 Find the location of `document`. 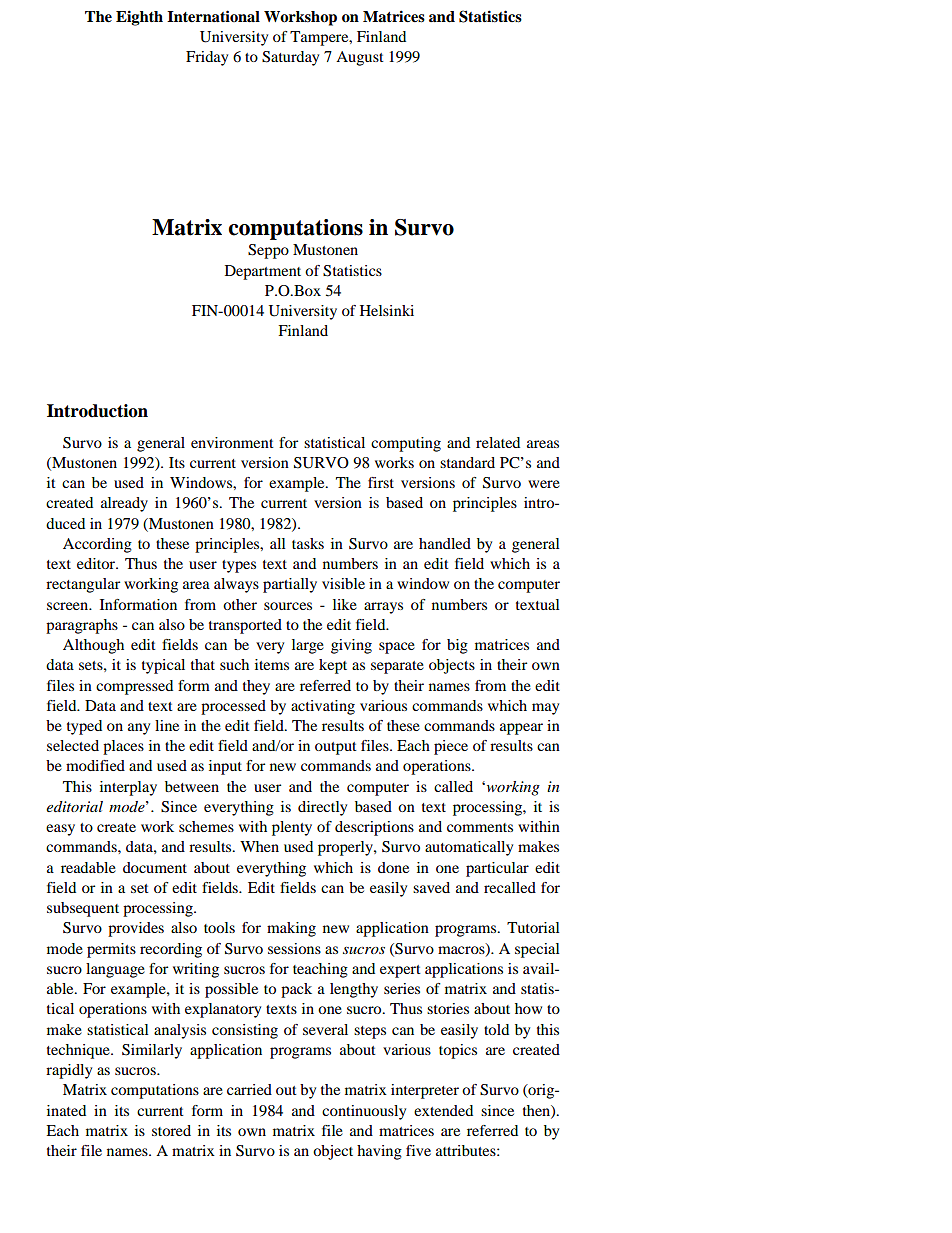

document is located at coordinates (155, 867).
